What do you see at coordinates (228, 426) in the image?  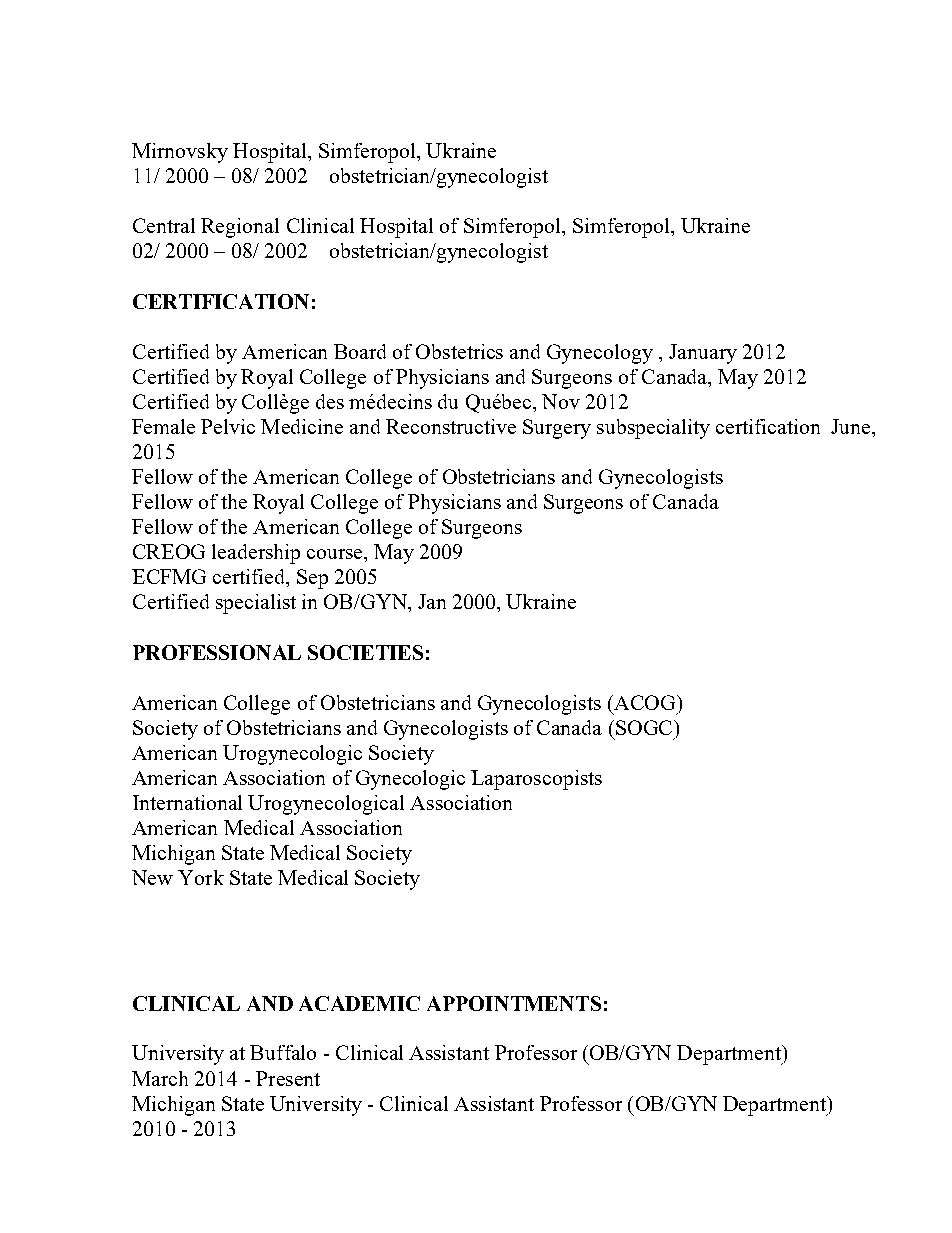 I see `Pelvic` at bounding box center [228, 426].
